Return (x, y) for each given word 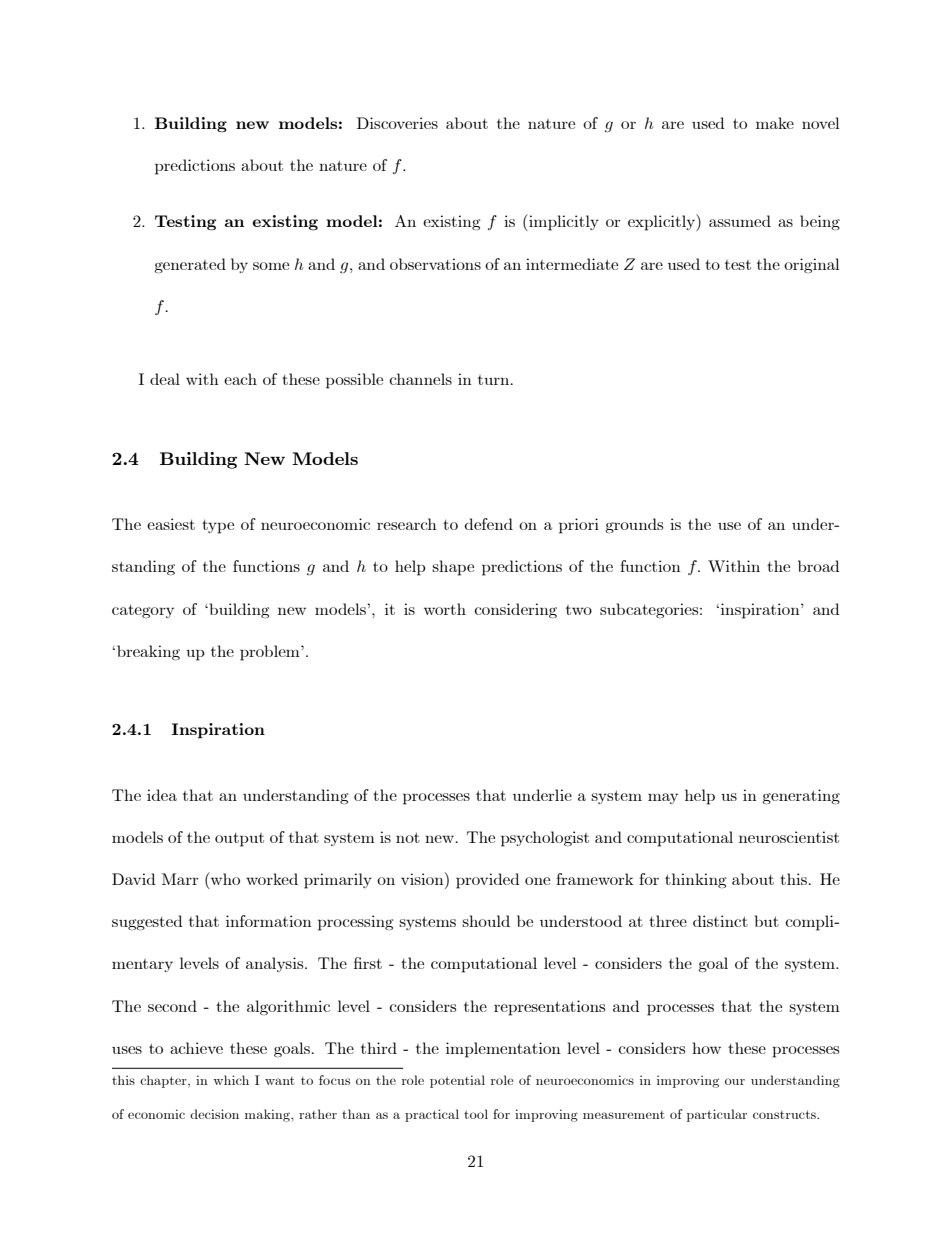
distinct (720, 921)
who (224, 878)
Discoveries (397, 123)
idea (162, 795)
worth (445, 609)
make (775, 123)
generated (190, 265)
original (812, 265)
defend (488, 524)
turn (495, 380)
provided (488, 881)
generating (801, 796)
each (240, 379)
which (231, 1080)
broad (819, 566)
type (218, 527)
